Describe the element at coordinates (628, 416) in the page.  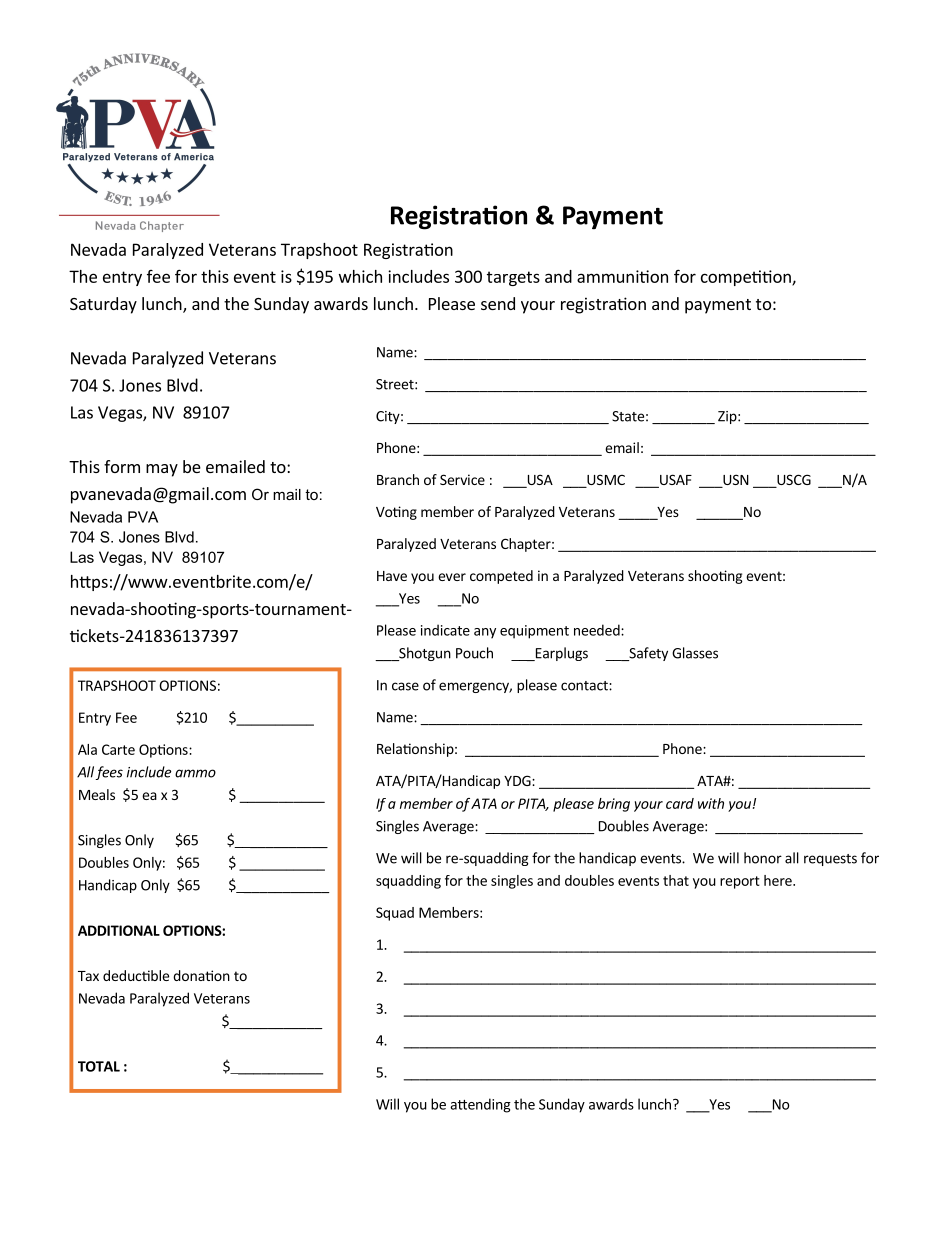
I see `State` at that location.
